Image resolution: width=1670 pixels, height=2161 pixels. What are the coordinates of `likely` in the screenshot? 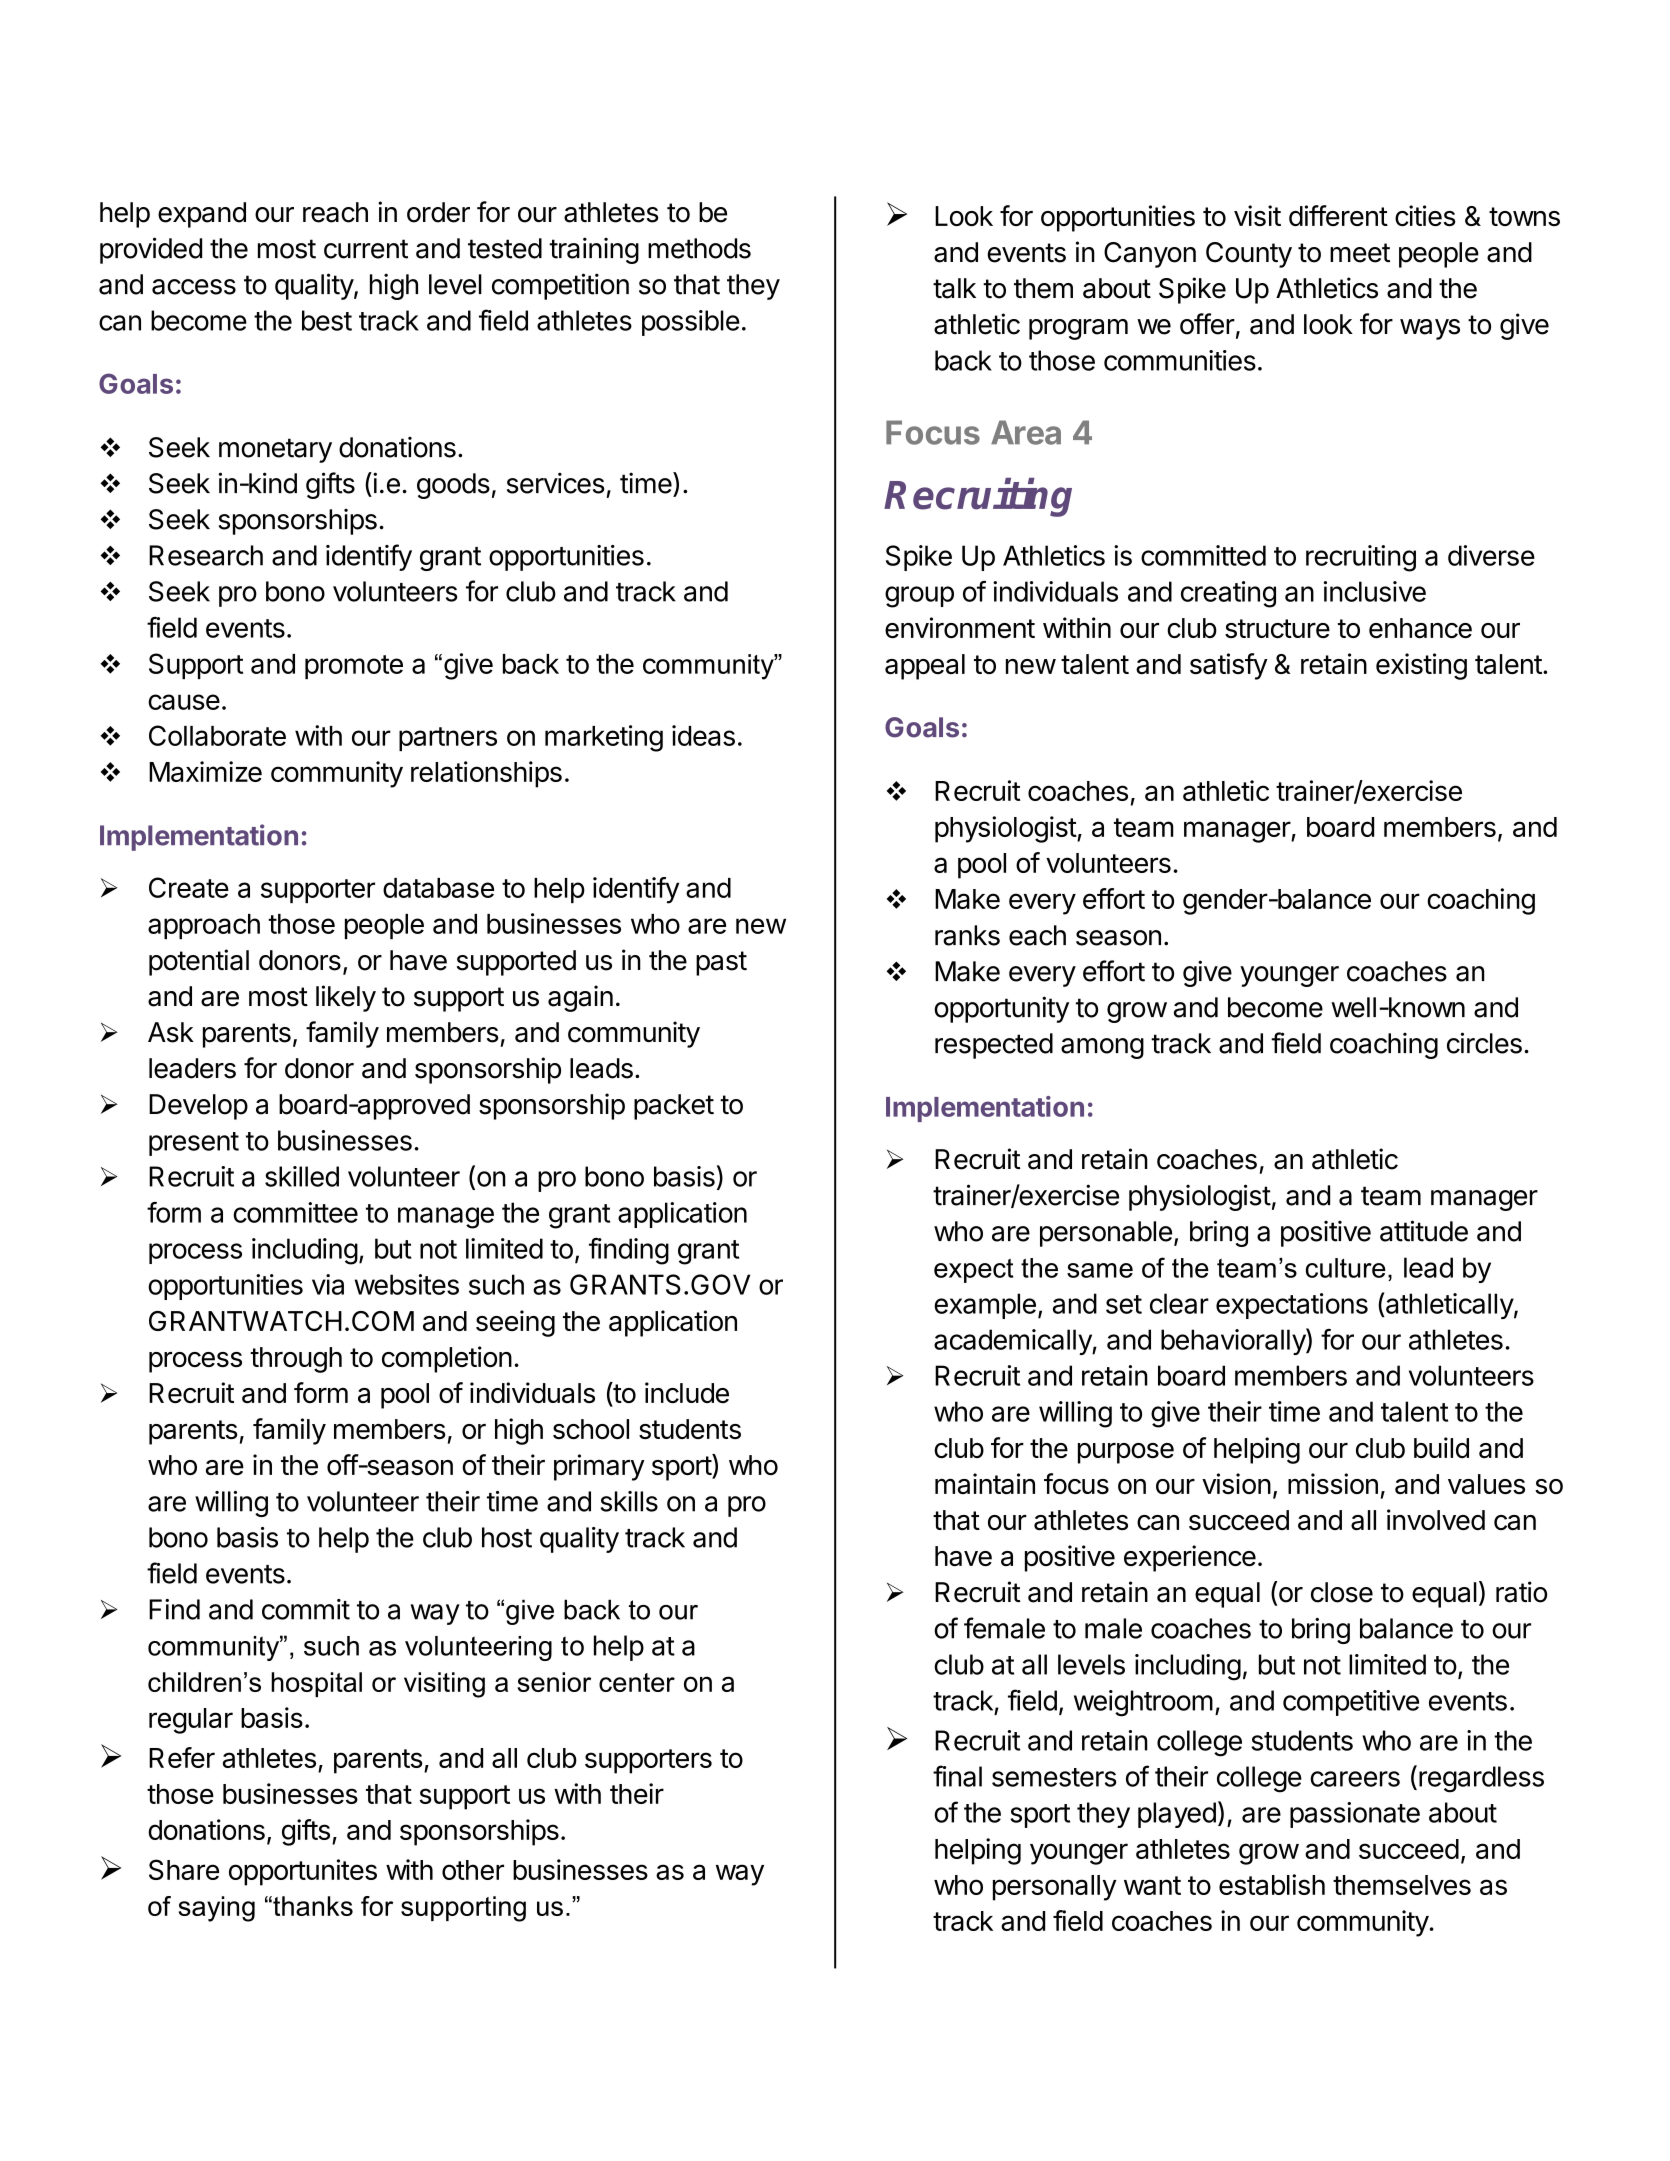 It's located at (346, 998).
